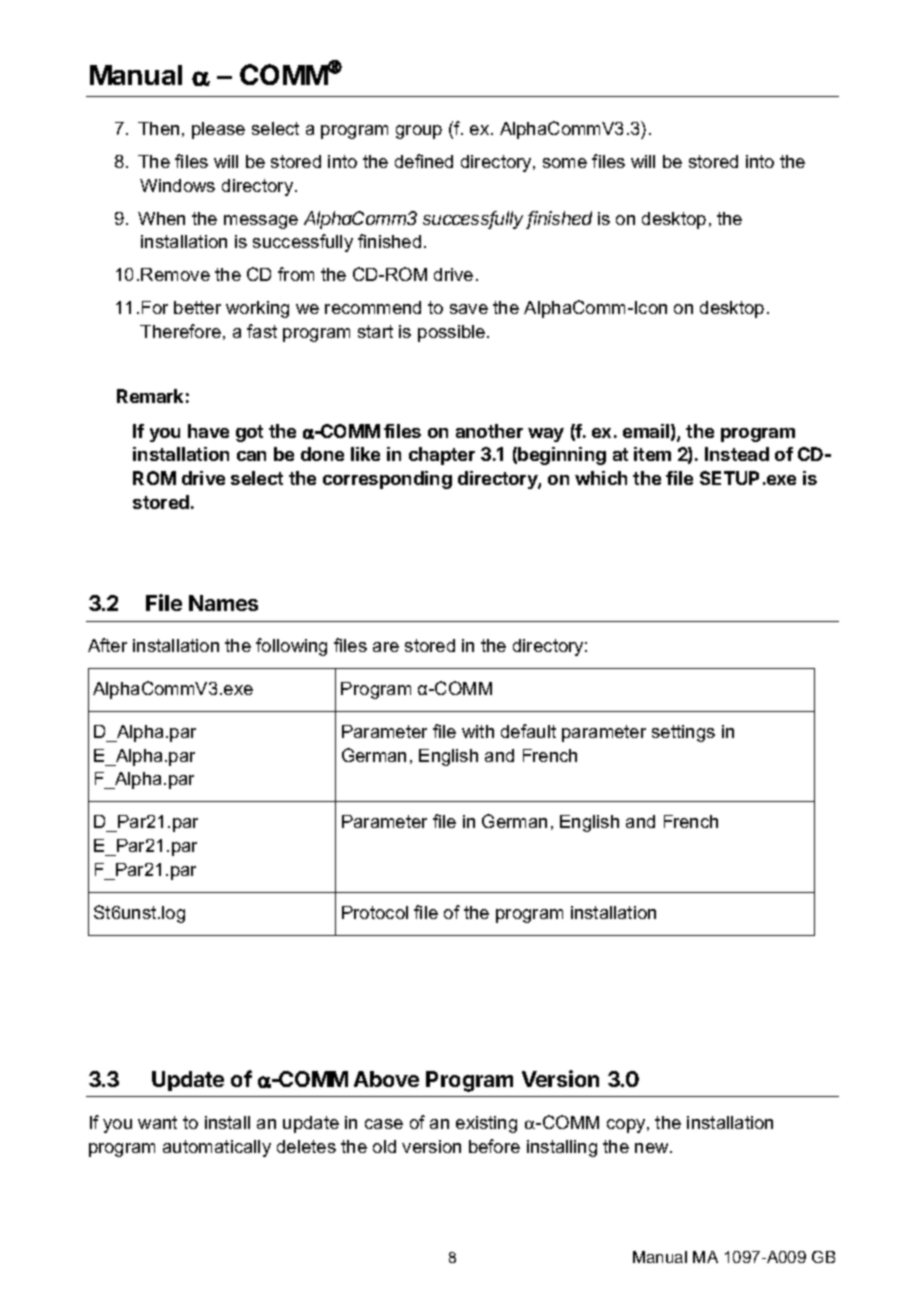  I want to click on with, so click(478, 731).
